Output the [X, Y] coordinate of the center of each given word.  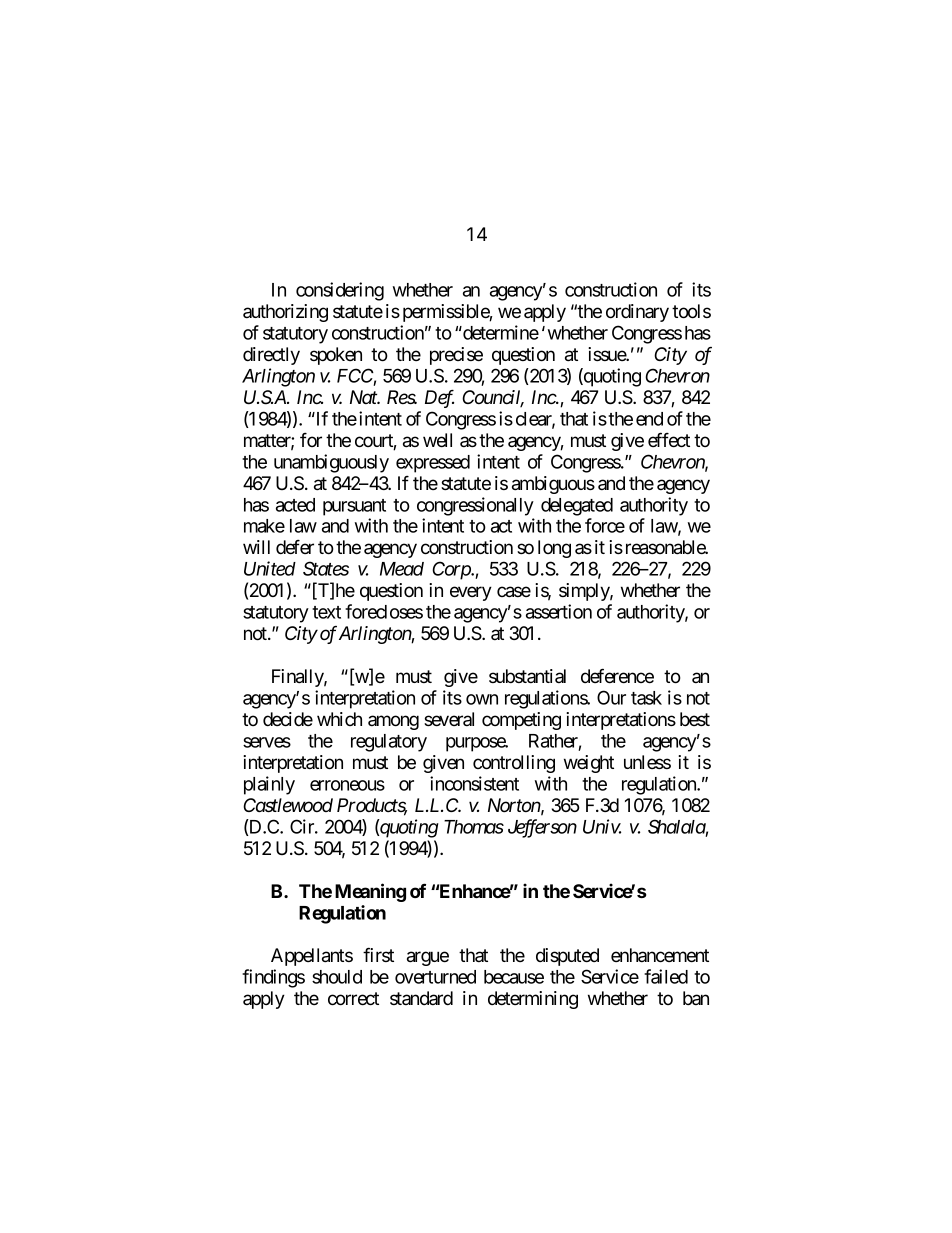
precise [456, 356]
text [326, 612]
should [337, 977]
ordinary [637, 313]
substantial [527, 676]
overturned [435, 977]
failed [666, 976]
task [646, 698]
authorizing [285, 313]
